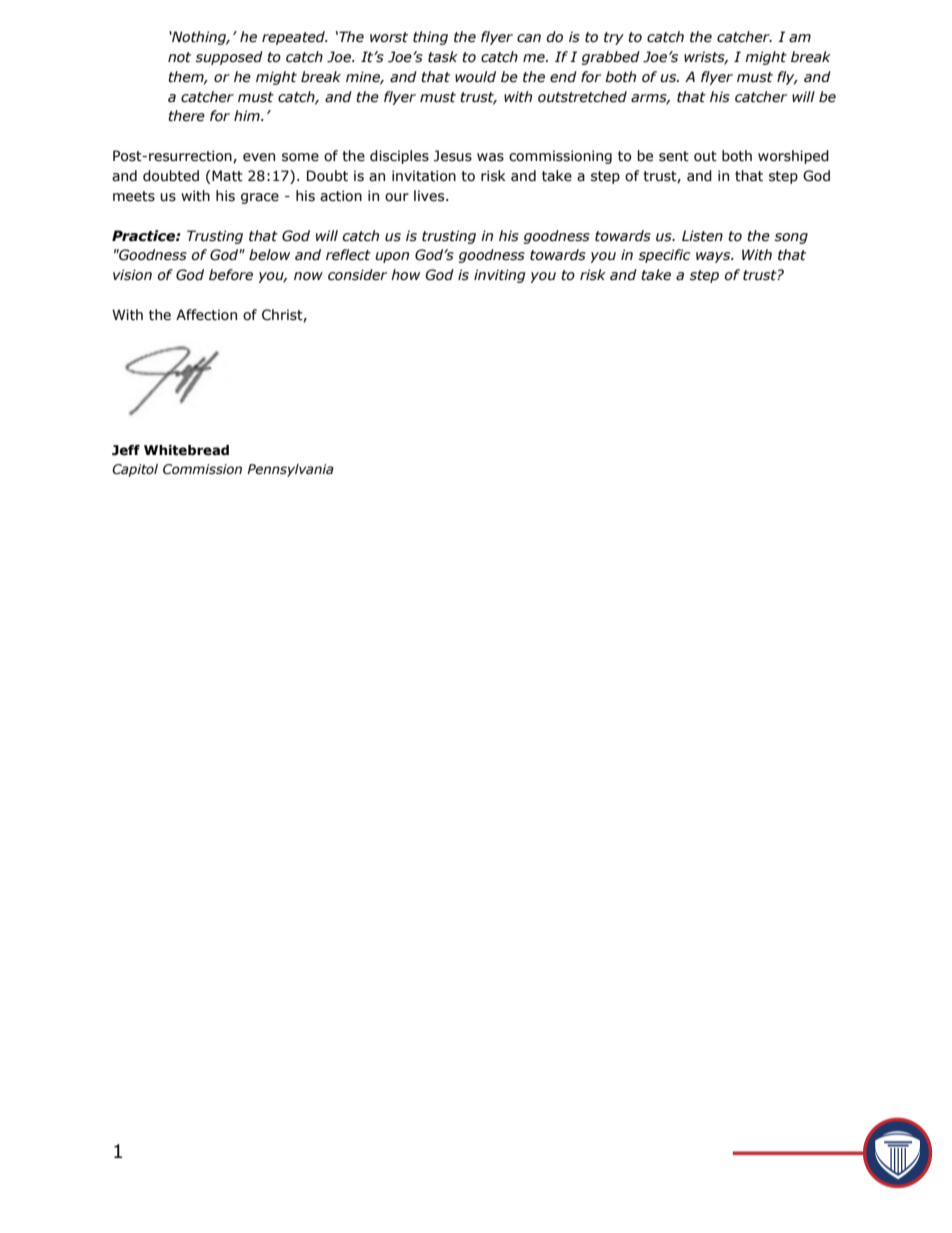 This image has width=952, height=1233. I want to click on Matt, so click(227, 176).
